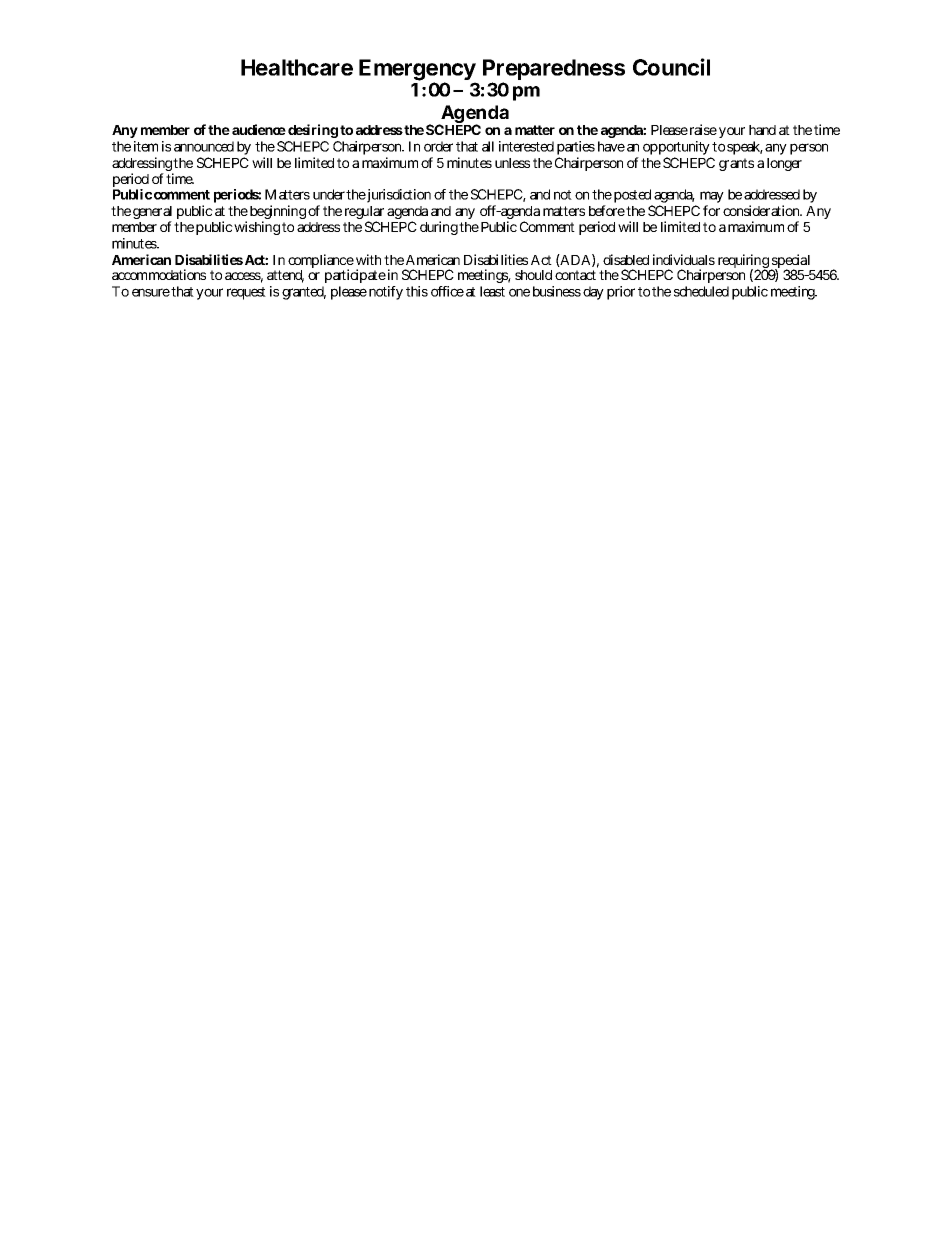 This document has width=952, height=1233. What do you see at coordinates (736, 164) in the document?
I see `grants` at bounding box center [736, 164].
